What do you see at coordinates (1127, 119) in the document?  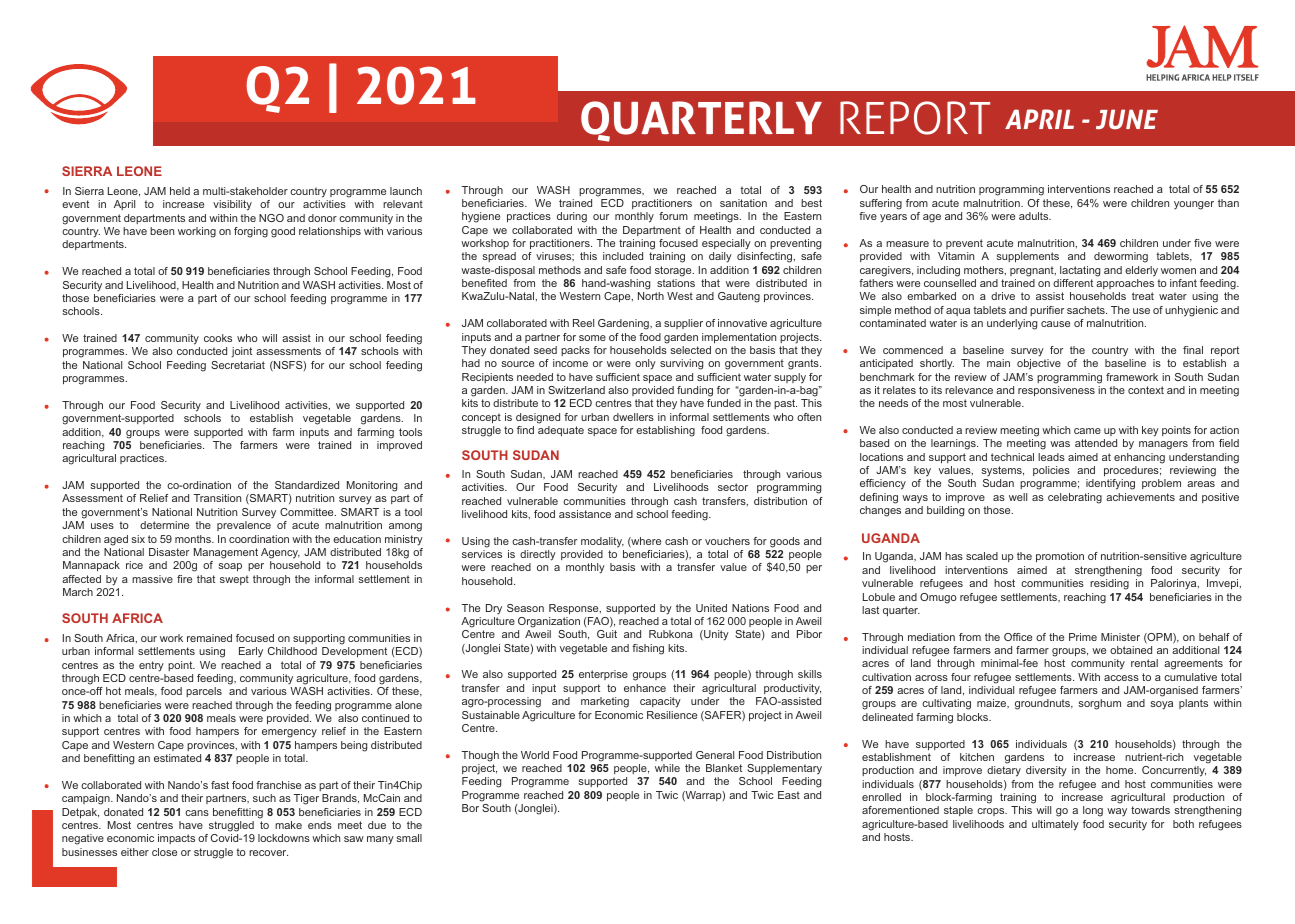 I see `JUNE` at bounding box center [1127, 119].
